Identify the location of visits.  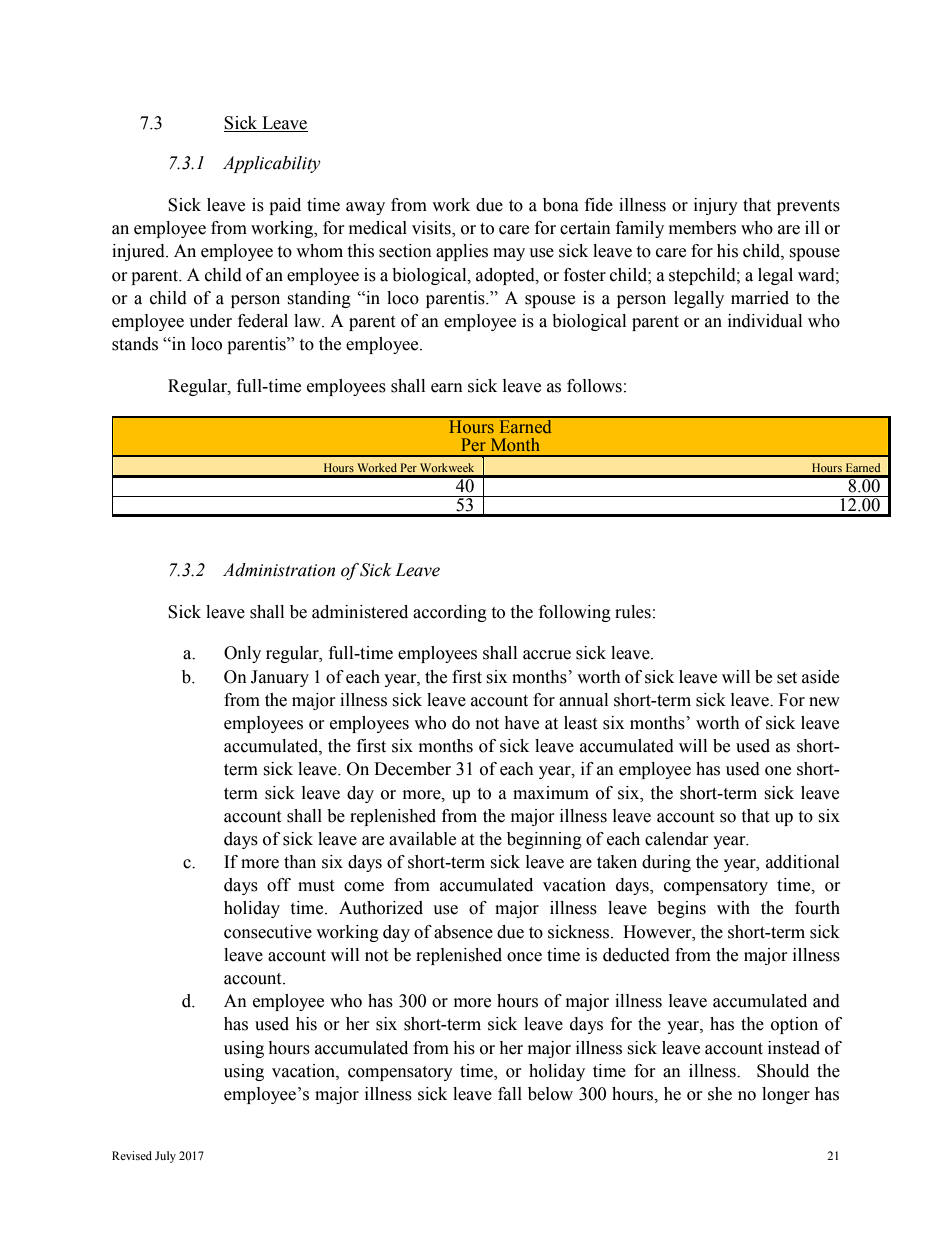
(432, 229).
